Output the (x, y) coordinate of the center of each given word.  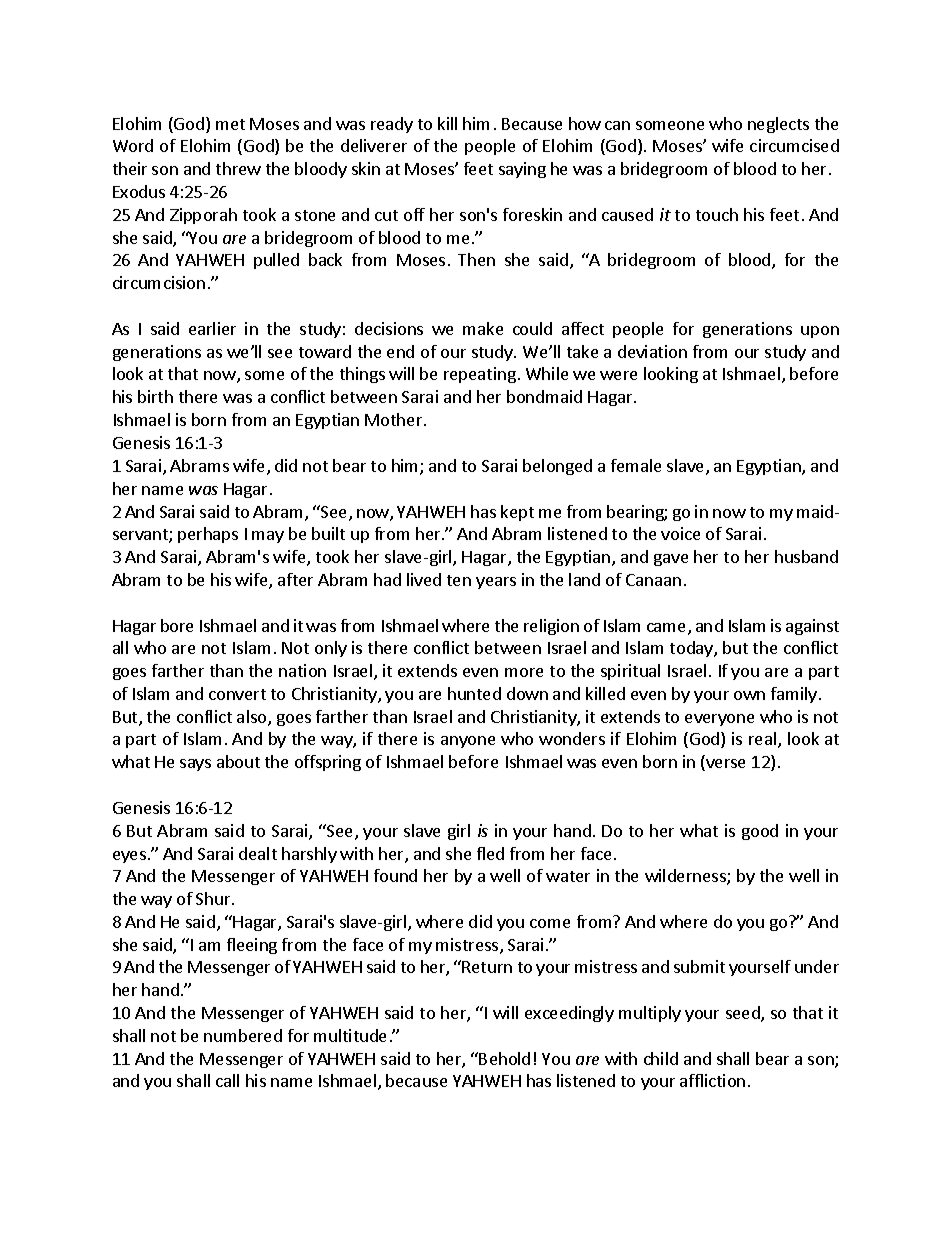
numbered (243, 1035)
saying (522, 170)
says (195, 765)
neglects (778, 125)
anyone (468, 742)
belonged (557, 467)
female (636, 465)
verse (724, 765)
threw (238, 168)
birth (155, 396)
